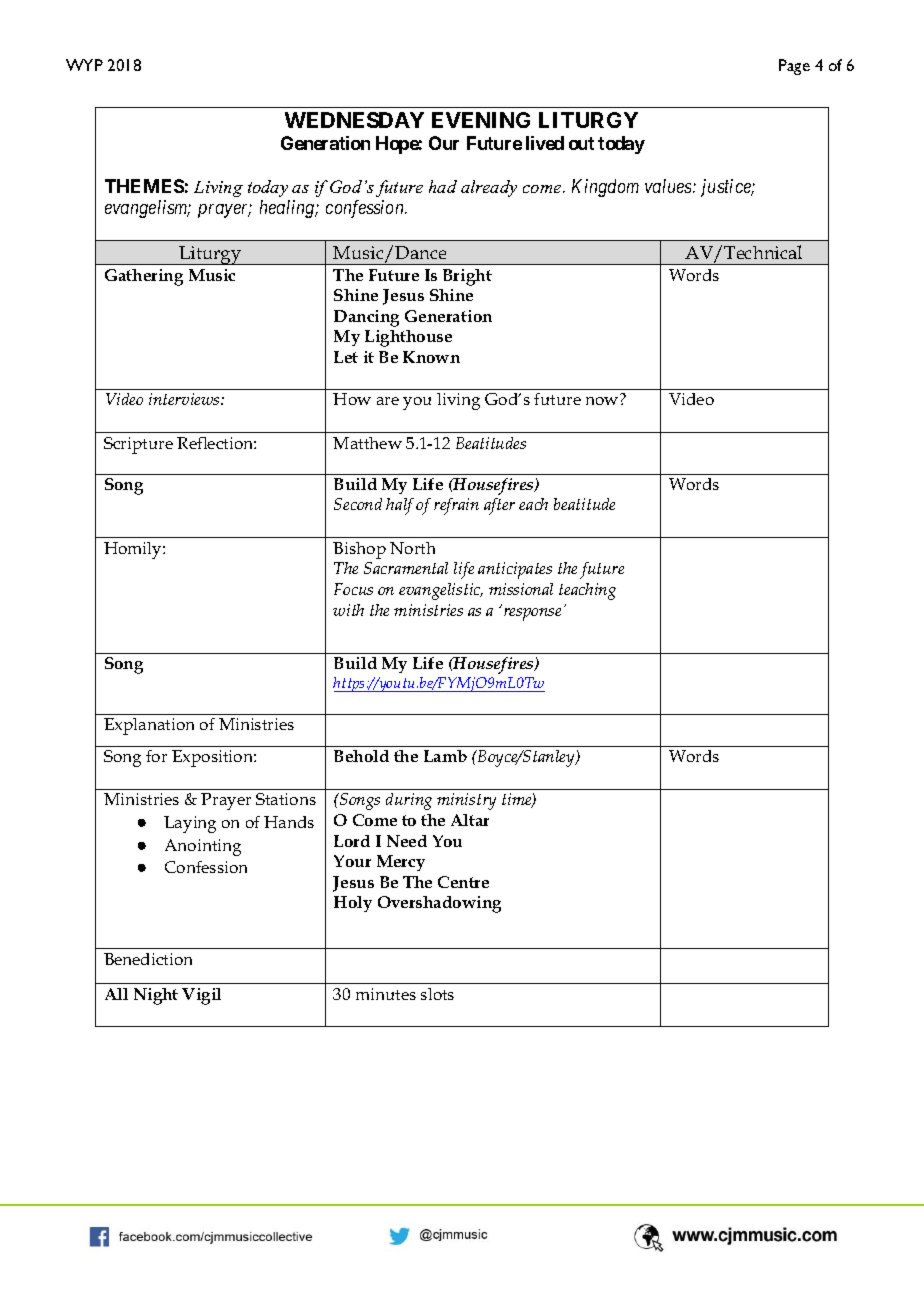  I want to click on Vigil, so click(201, 996).
